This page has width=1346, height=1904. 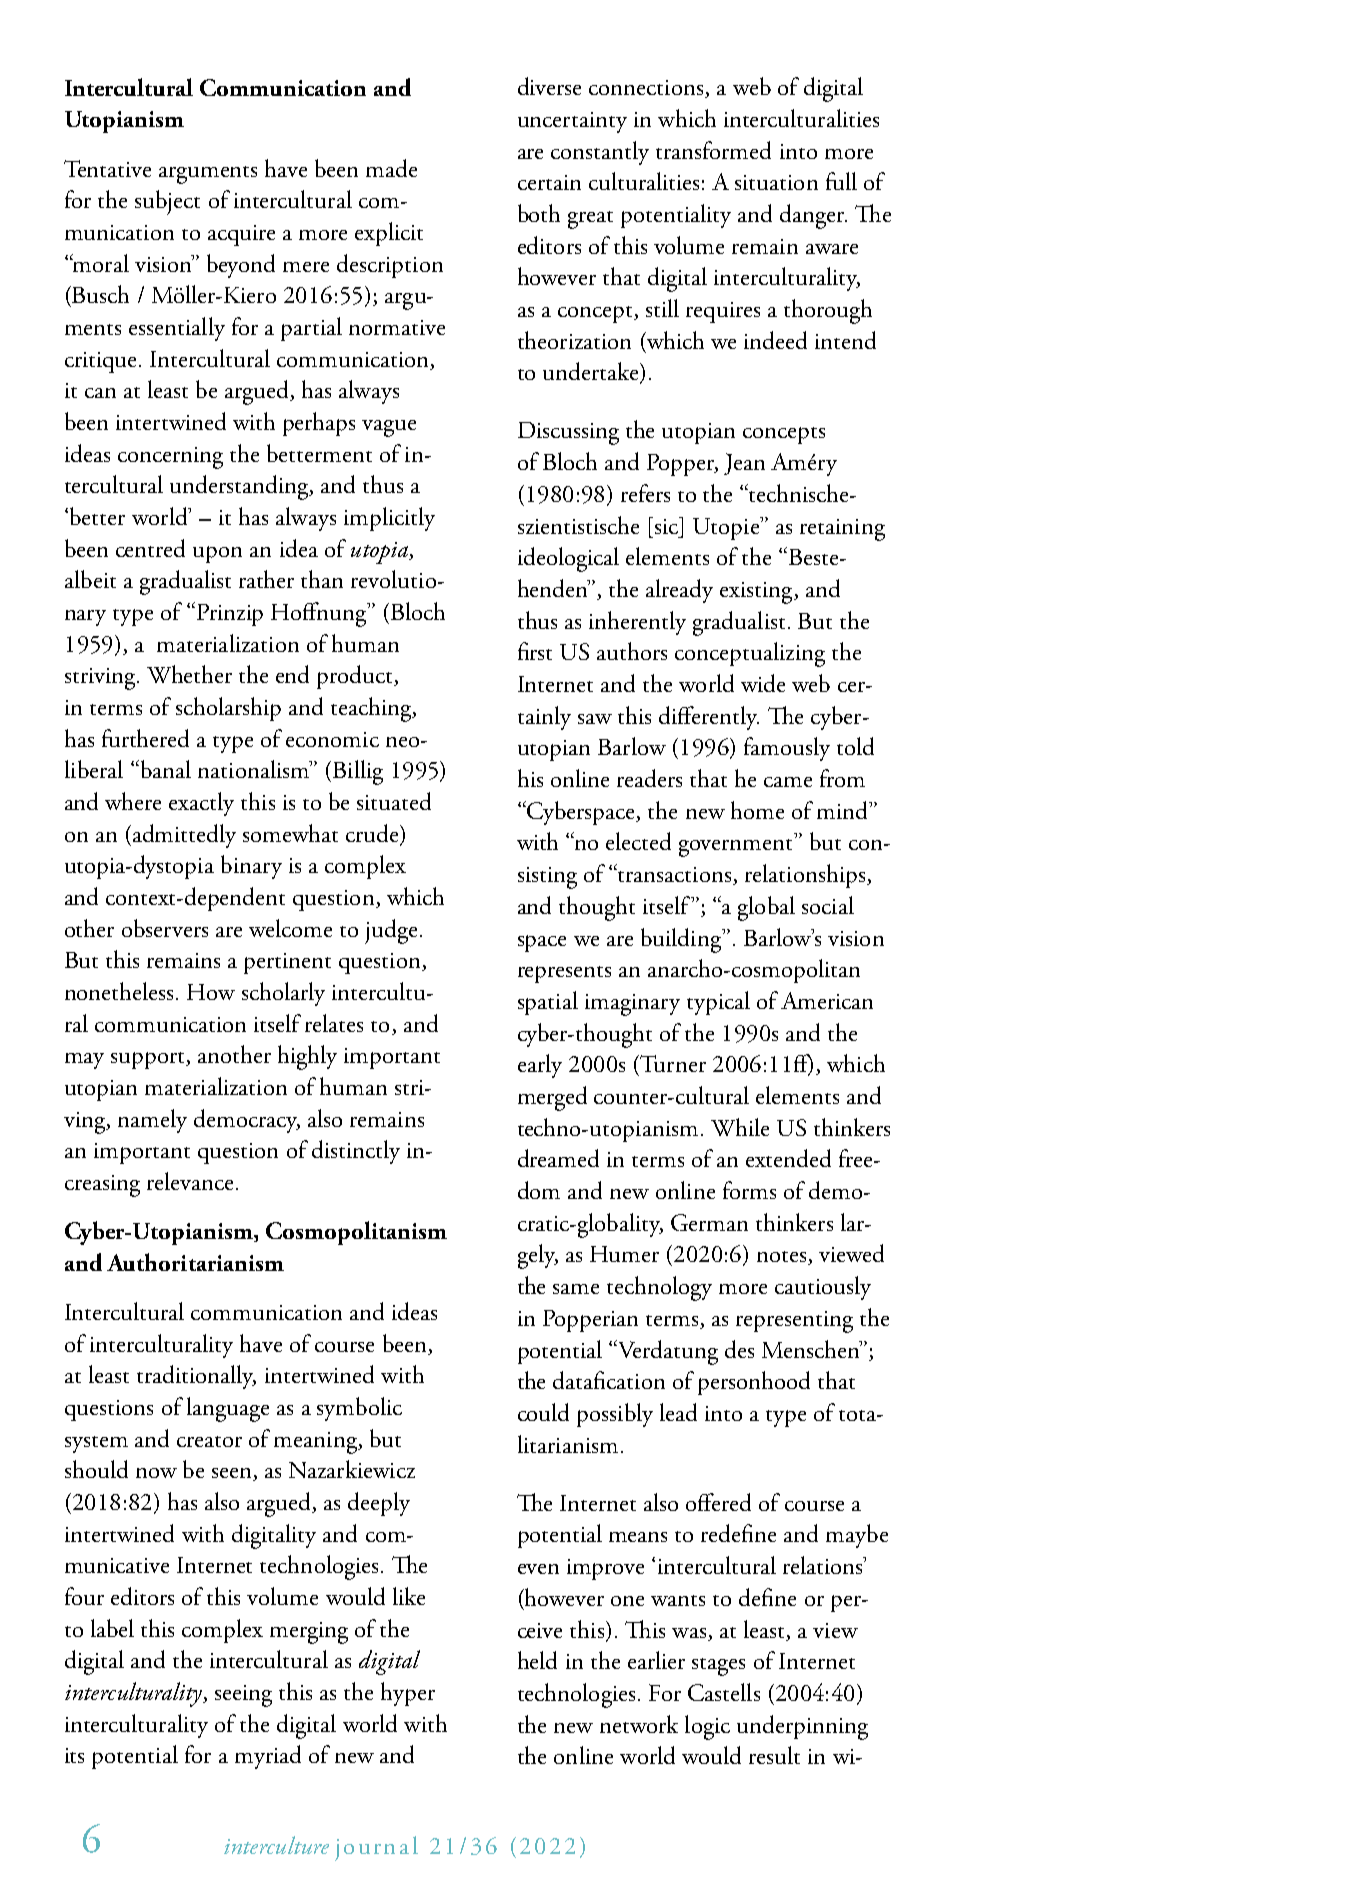 I want to click on made, so click(x=391, y=168).
